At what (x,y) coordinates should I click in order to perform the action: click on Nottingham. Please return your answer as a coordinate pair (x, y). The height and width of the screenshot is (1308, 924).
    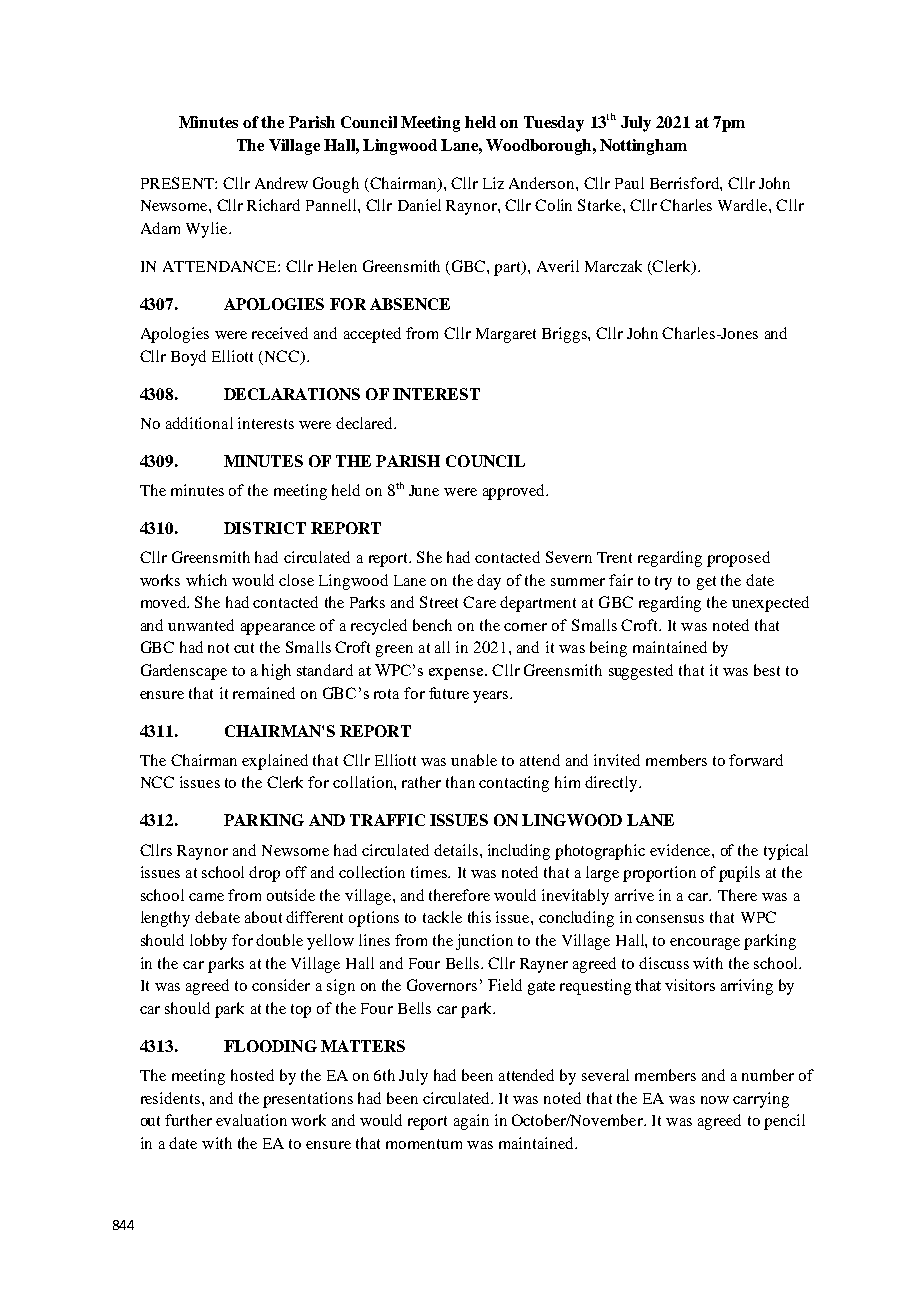
    Looking at the image, I should click on (643, 147).
